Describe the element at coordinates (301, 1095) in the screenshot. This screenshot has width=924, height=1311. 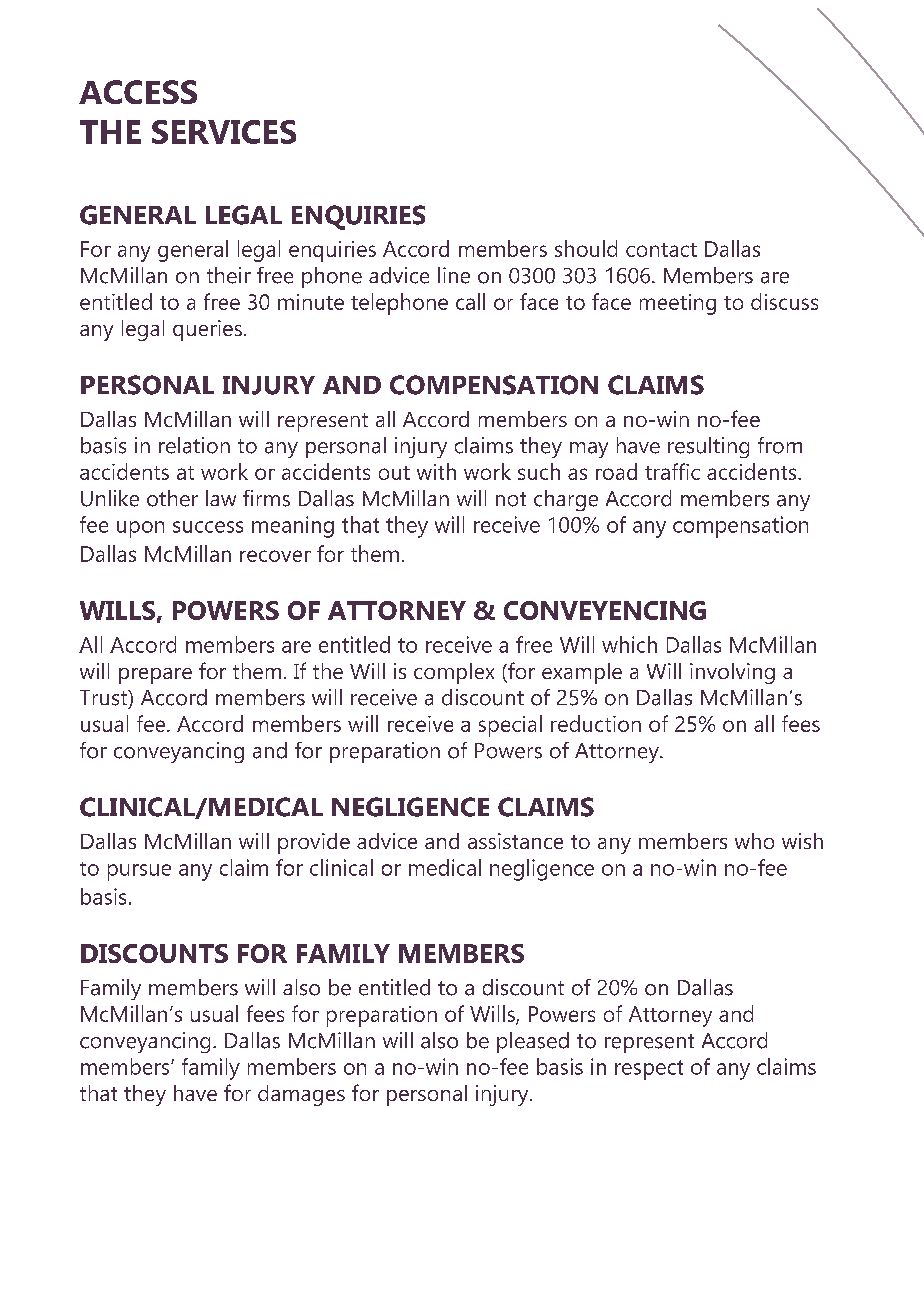
I see `damages` at that location.
